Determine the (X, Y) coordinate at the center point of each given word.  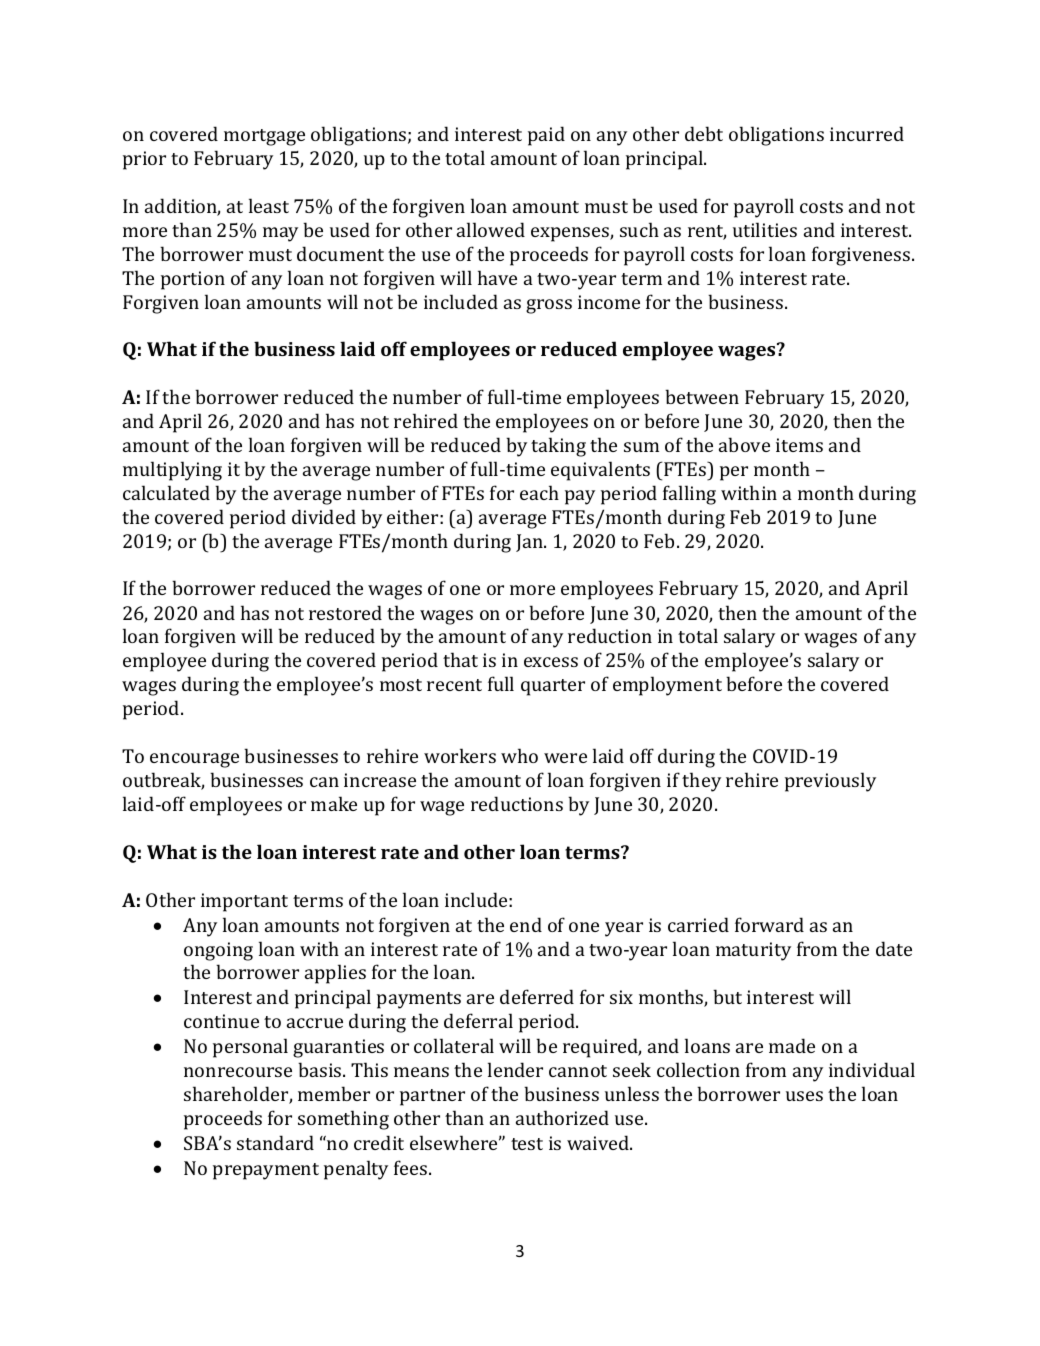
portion (193, 280)
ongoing (218, 951)
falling (689, 495)
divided (324, 516)
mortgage (264, 137)
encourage (194, 760)
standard (275, 1142)
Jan (530, 543)
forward (769, 924)
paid (546, 136)
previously (830, 782)
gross (549, 306)
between (702, 396)
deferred (537, 996)
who (519, 755)
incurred (867, 133)
